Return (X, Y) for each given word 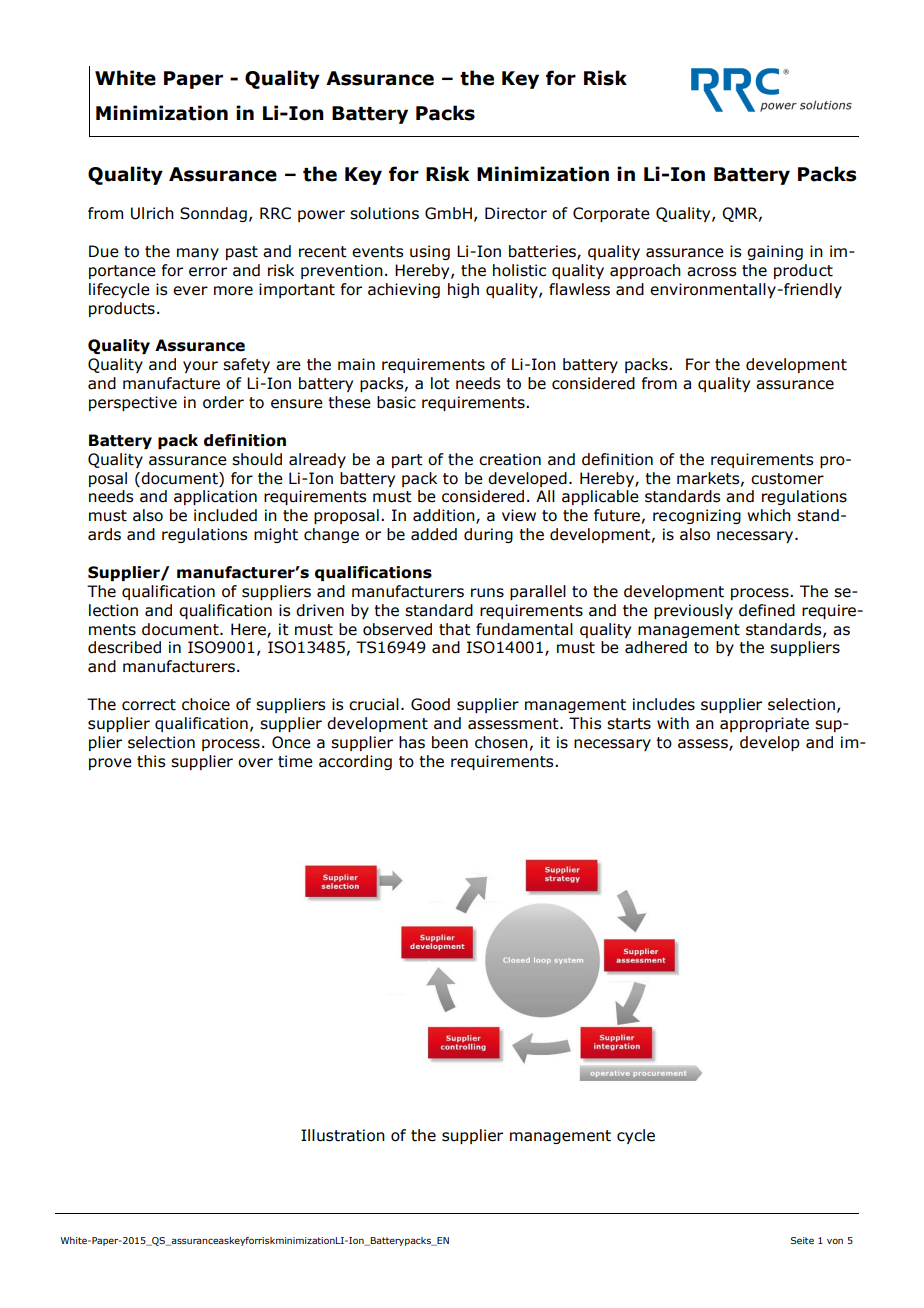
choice (206, 704)
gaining (775, 252)
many (198, 254)
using (430, 252)
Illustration (343, 1135)
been (450, 742)
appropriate (764, 724)
